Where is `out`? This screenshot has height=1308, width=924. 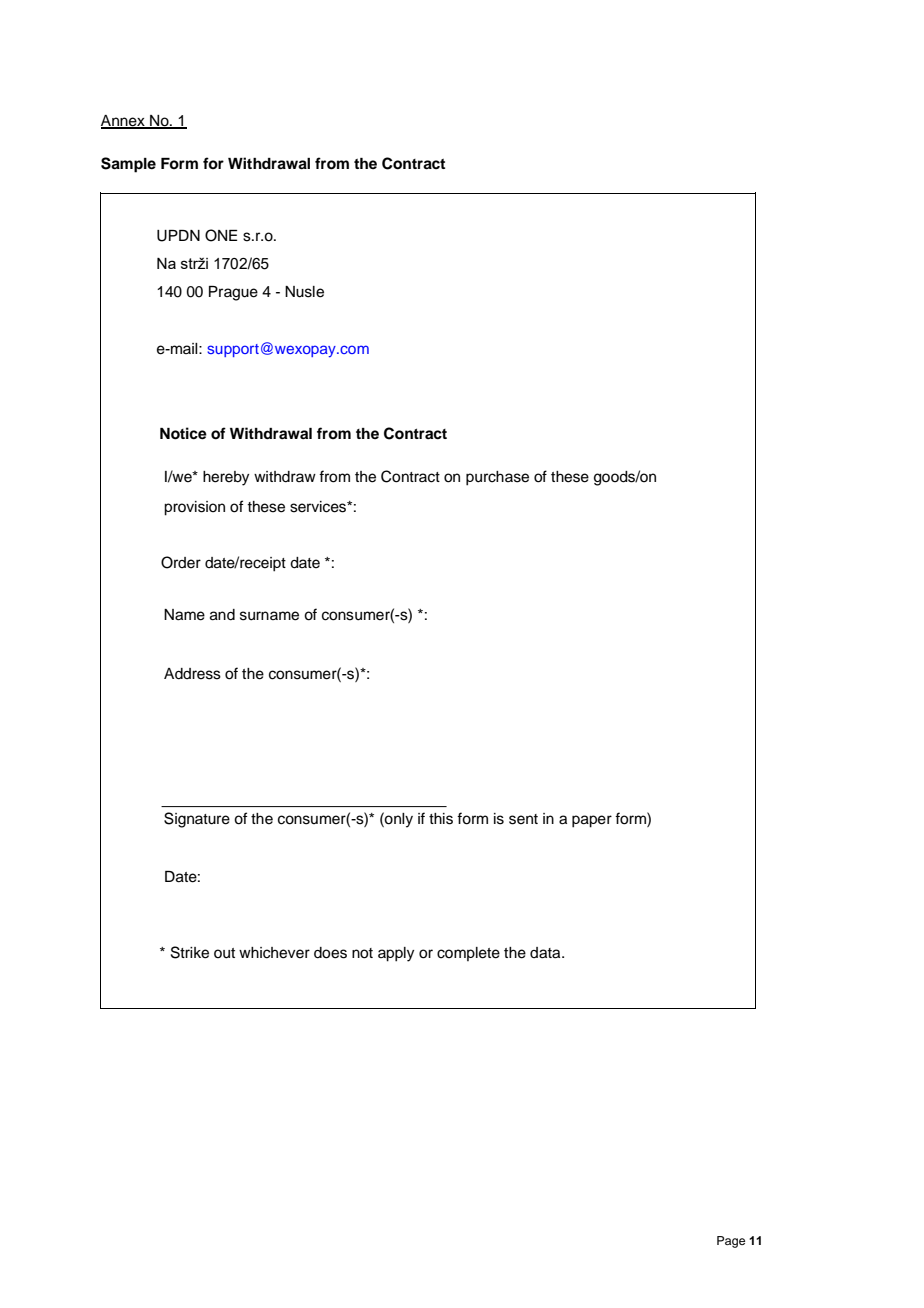 out is located at coordinates (224, 953).
